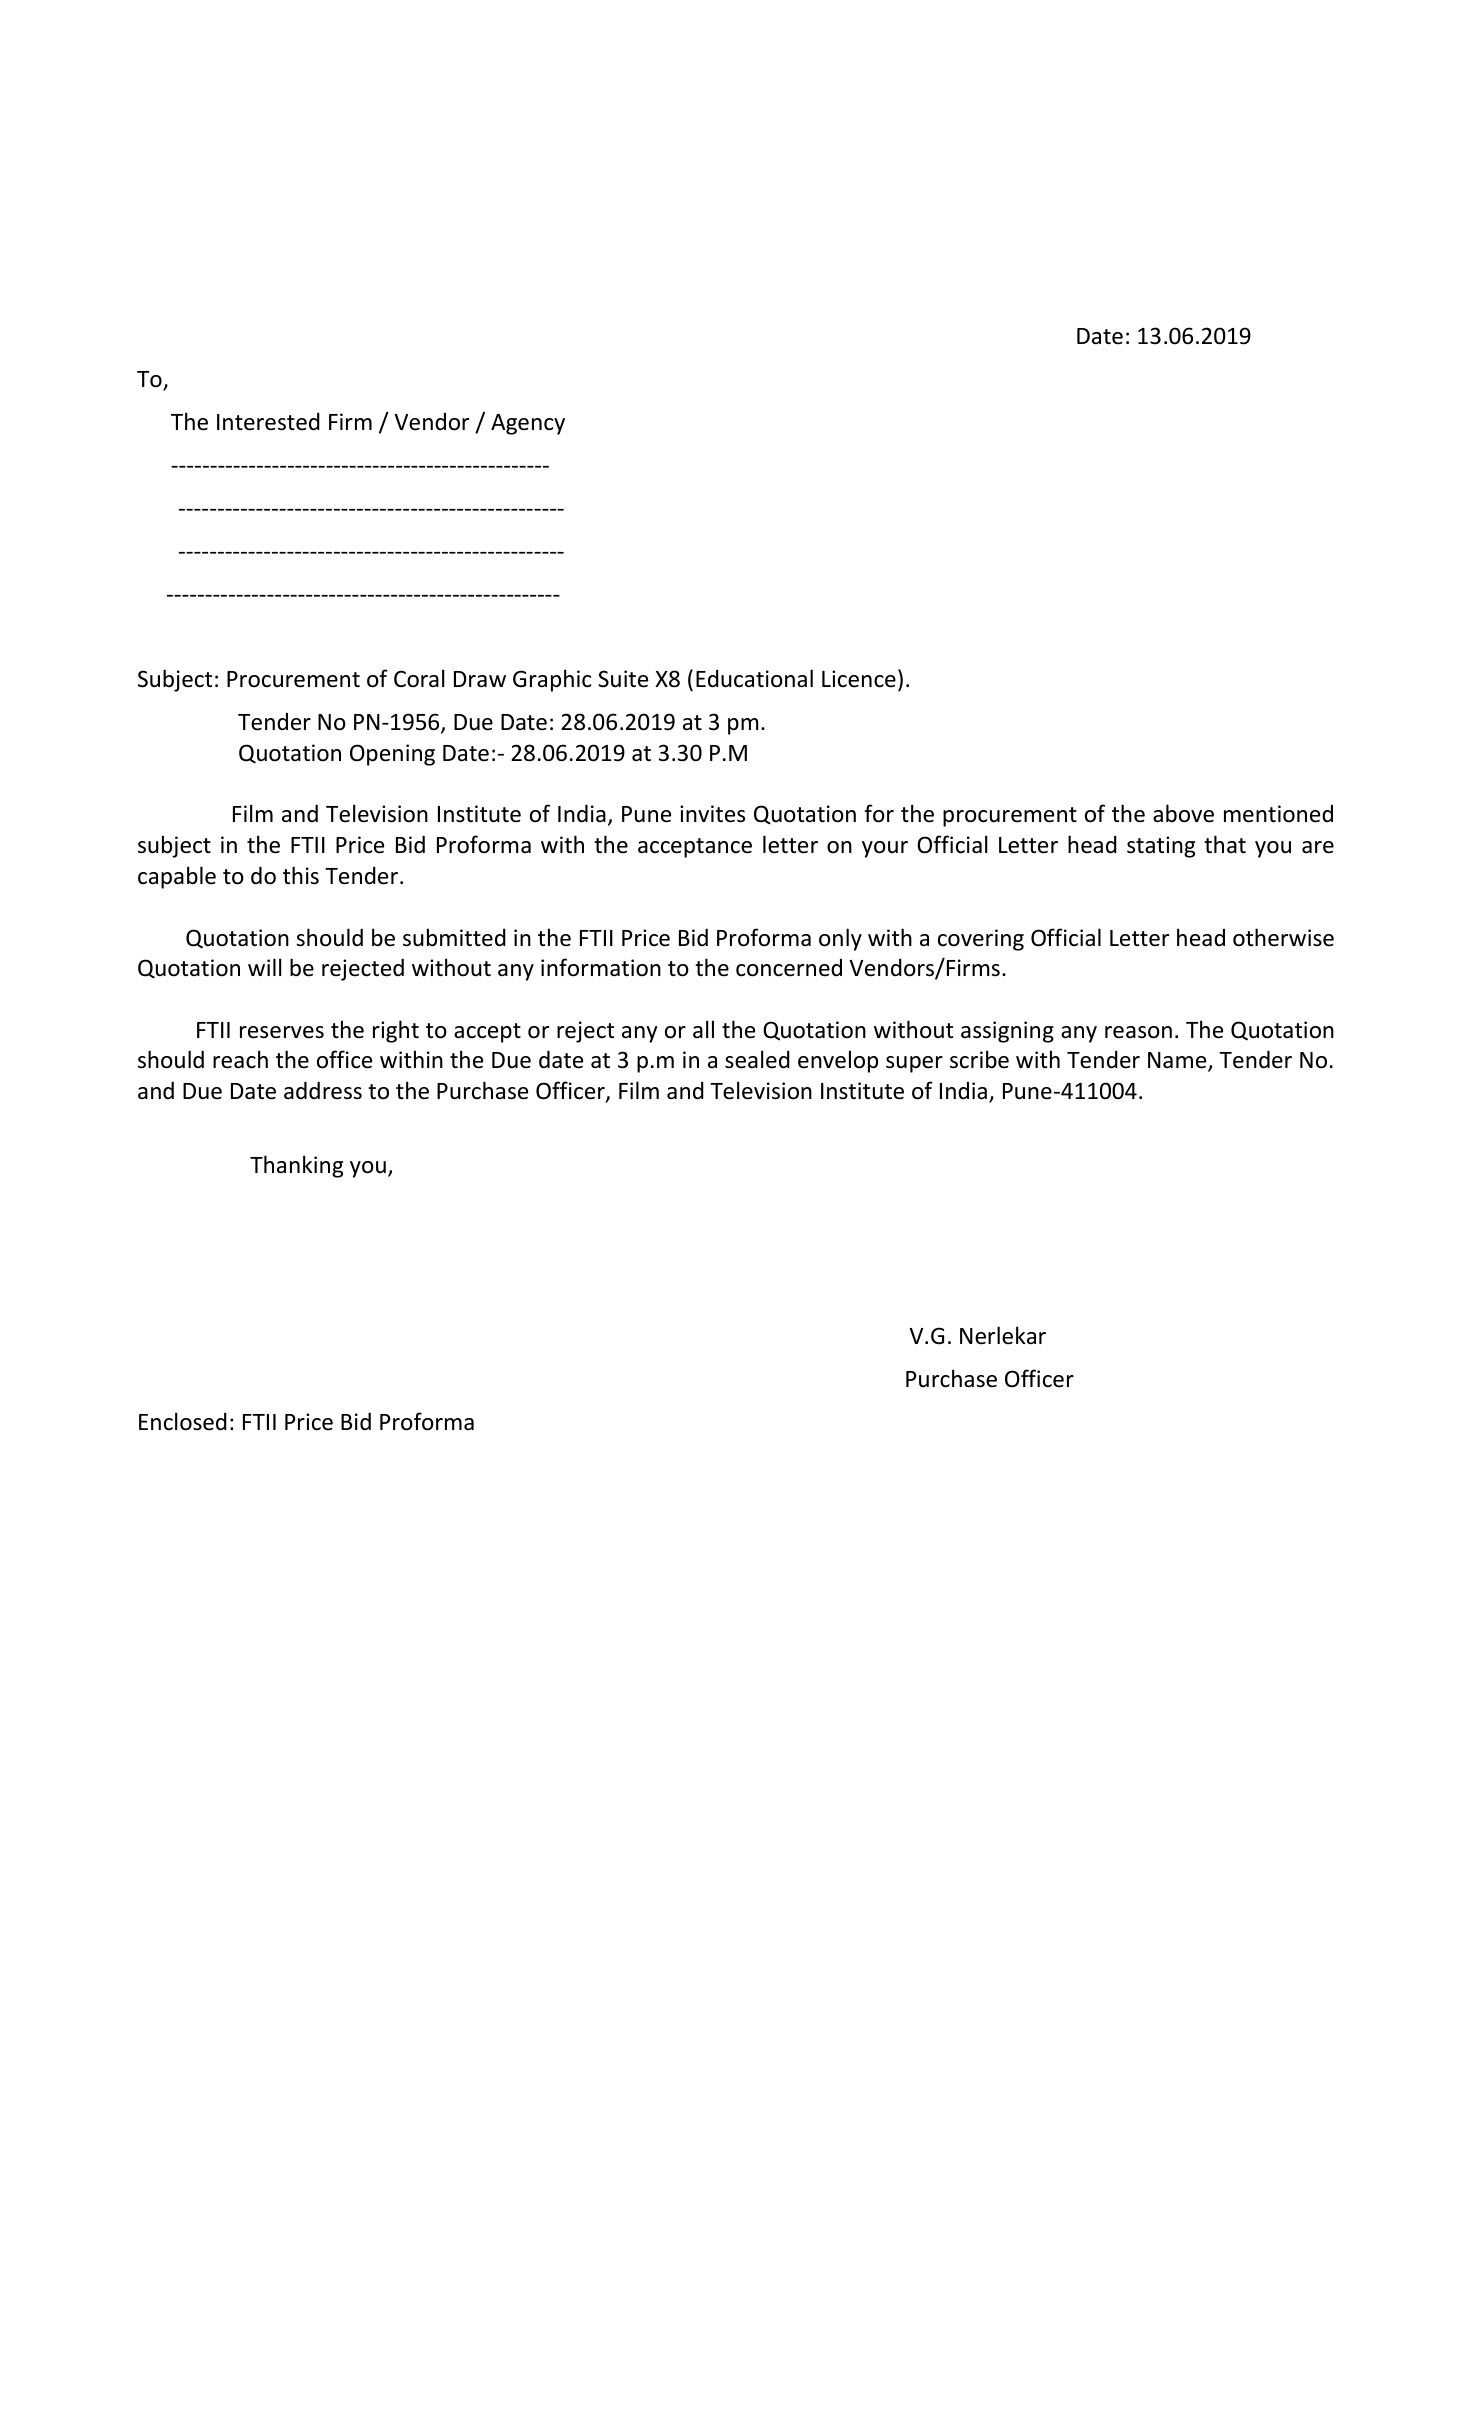  I want to click on above, so click(1183, 813).
